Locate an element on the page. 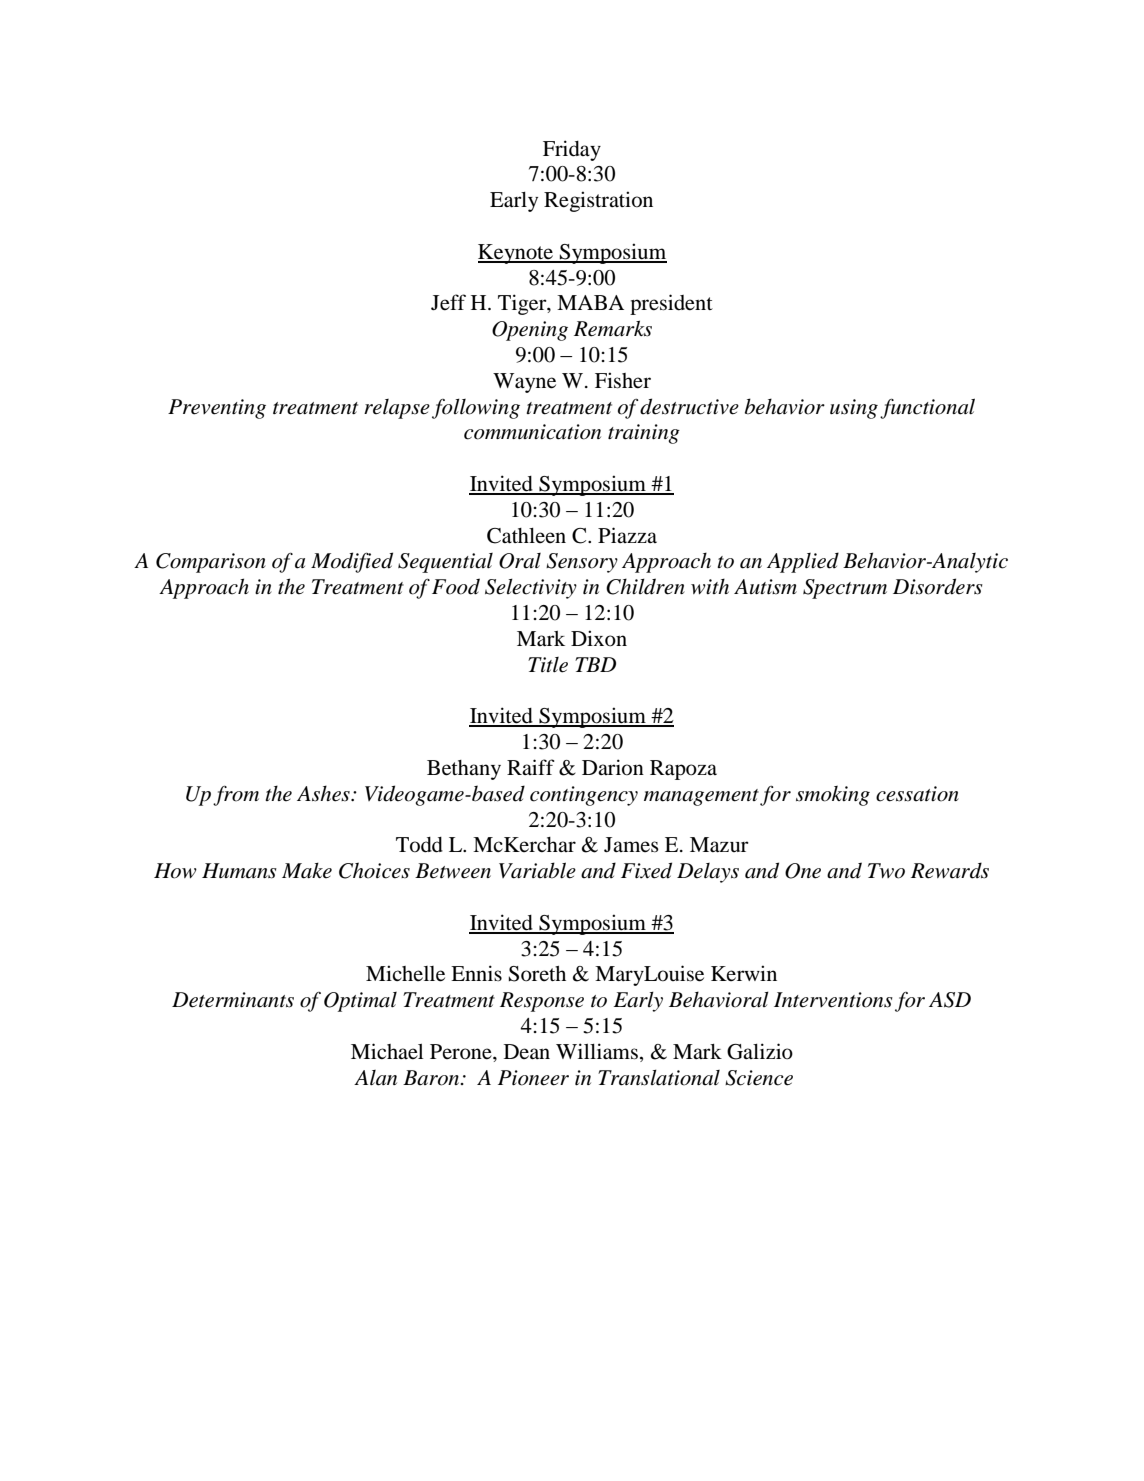 This image has width=1144, height=1481. Williams is located at coordinates (597, 1051).
